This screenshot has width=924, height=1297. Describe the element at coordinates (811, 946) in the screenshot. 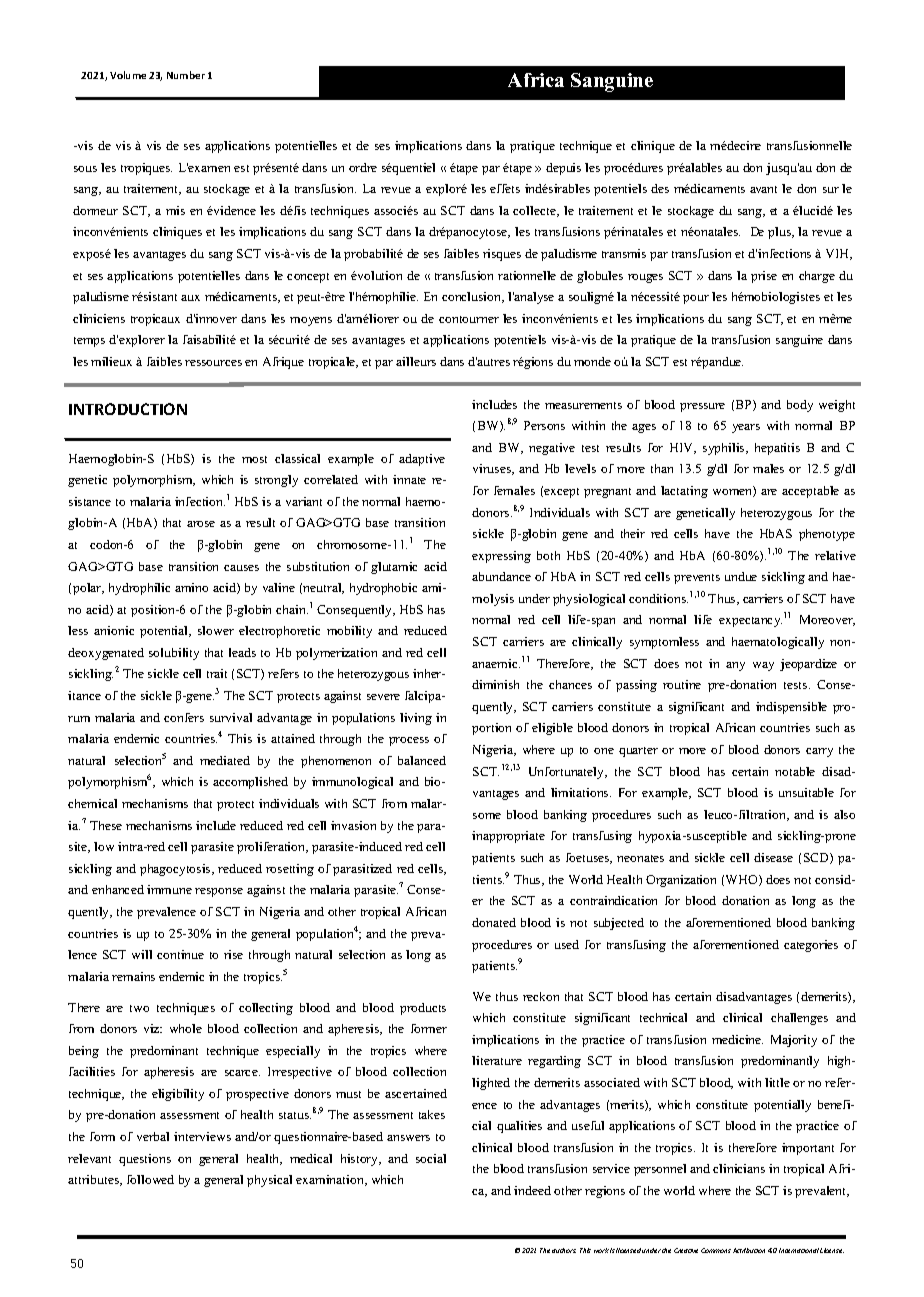

I see `categories` at that location.
